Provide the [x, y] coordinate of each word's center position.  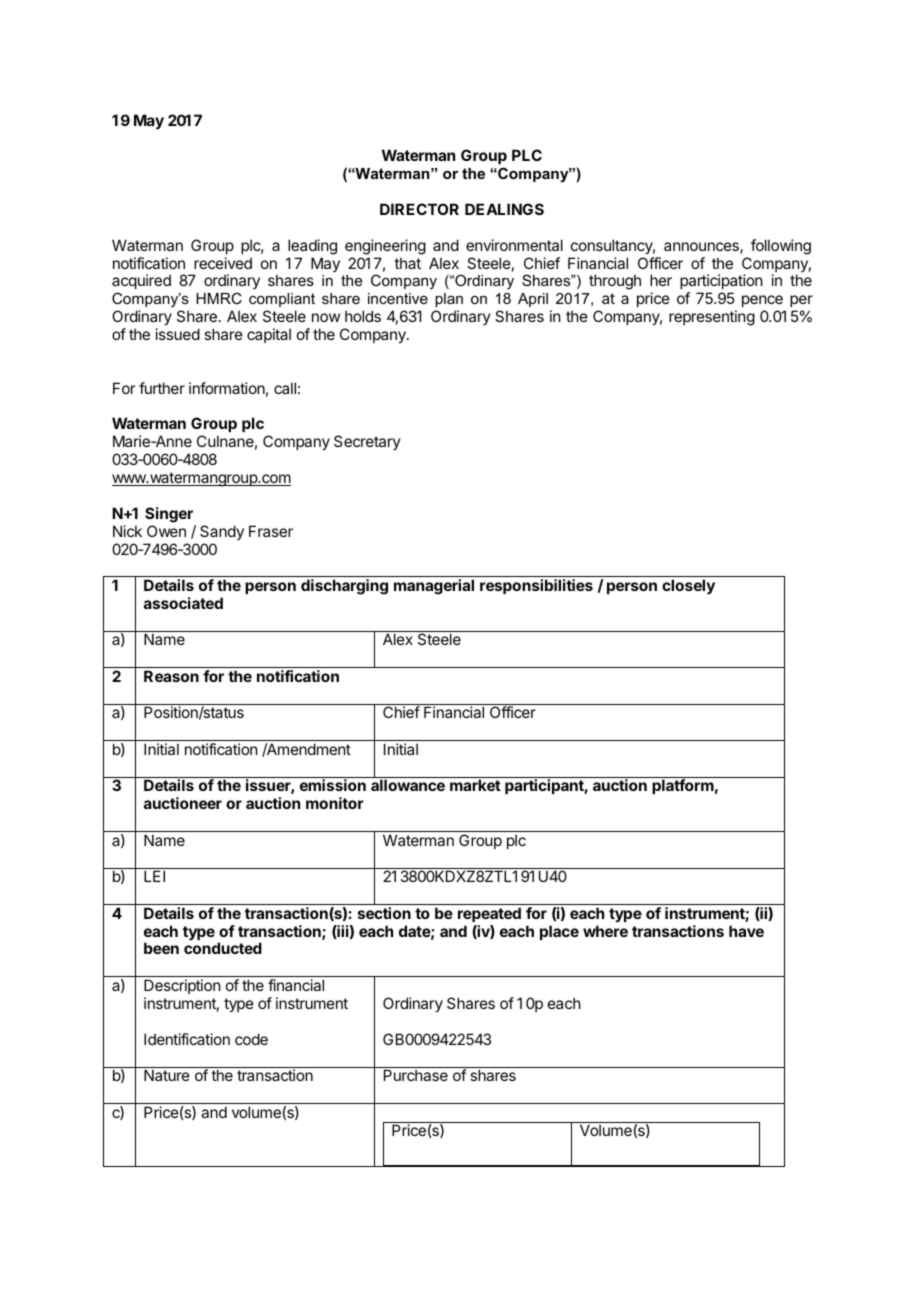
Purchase [416, 1075]
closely [688, 587]
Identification [187, 1039]
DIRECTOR [419, 209]
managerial [434, 587]
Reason [171, 676]
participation [721, 283]
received [223, 263]
